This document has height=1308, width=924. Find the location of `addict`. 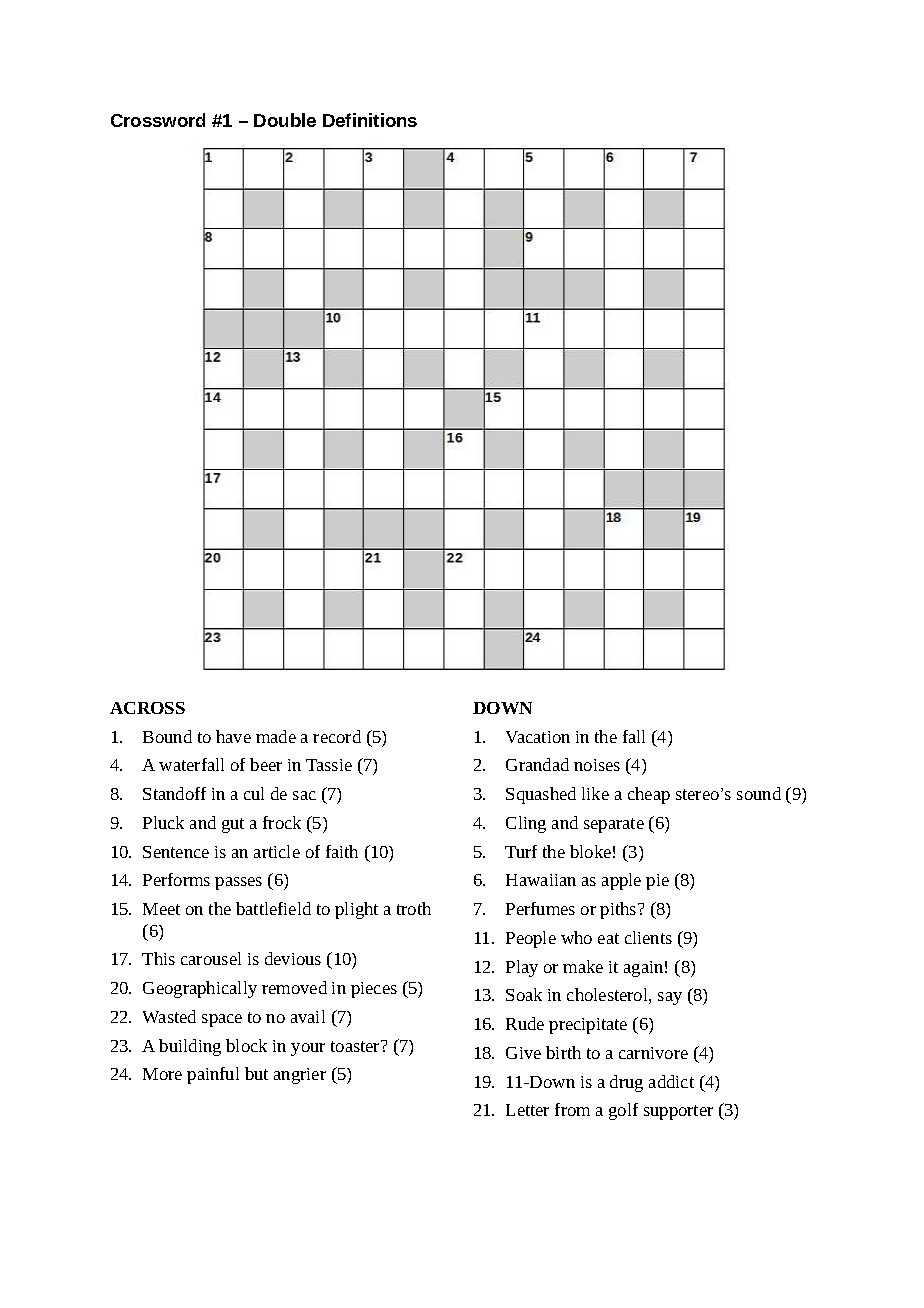

addict is located at coordinates (671, 1081).
